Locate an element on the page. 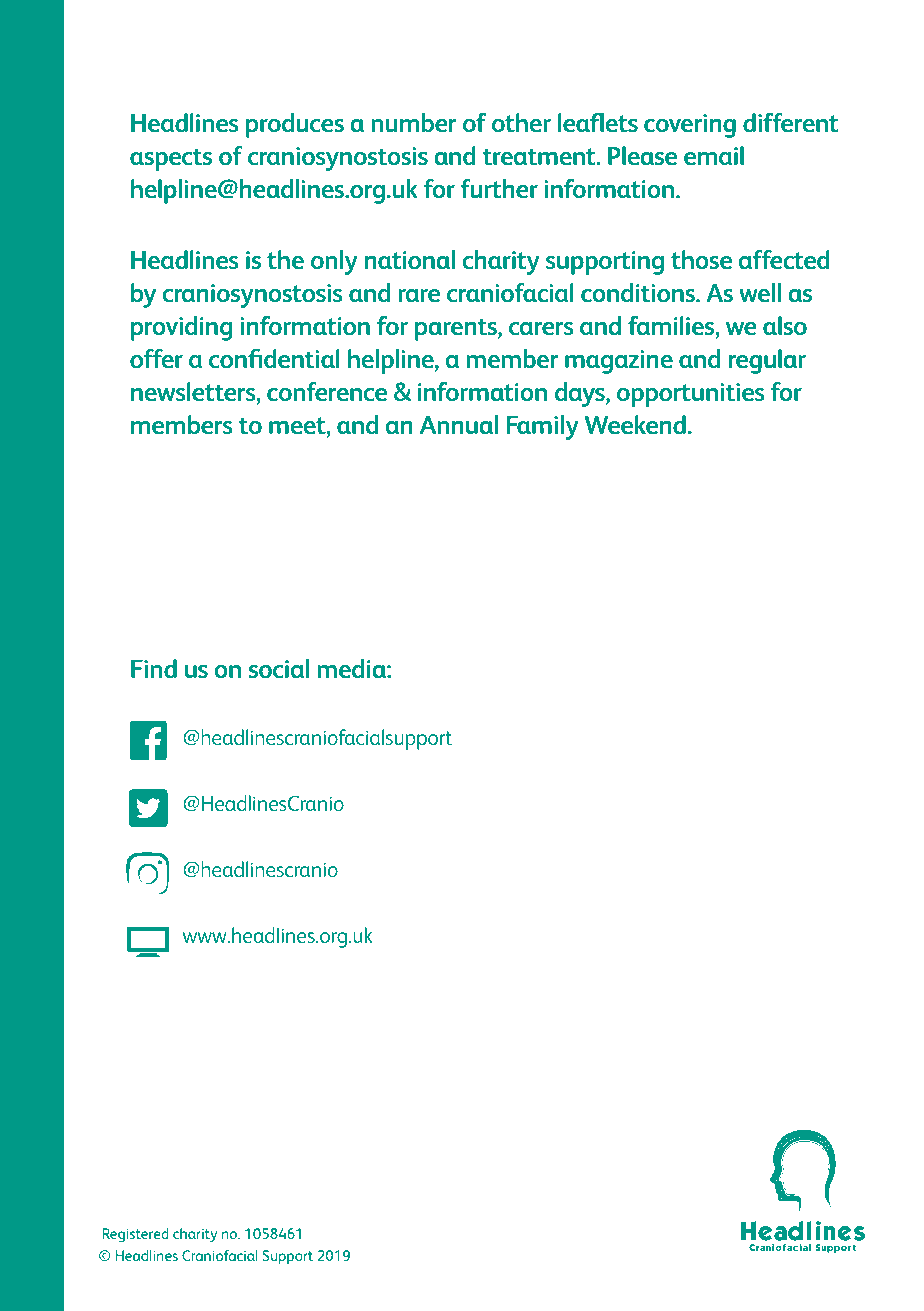 The width and height of the image is (924, 1311). Weekend is located at coordinates (635, 424).
